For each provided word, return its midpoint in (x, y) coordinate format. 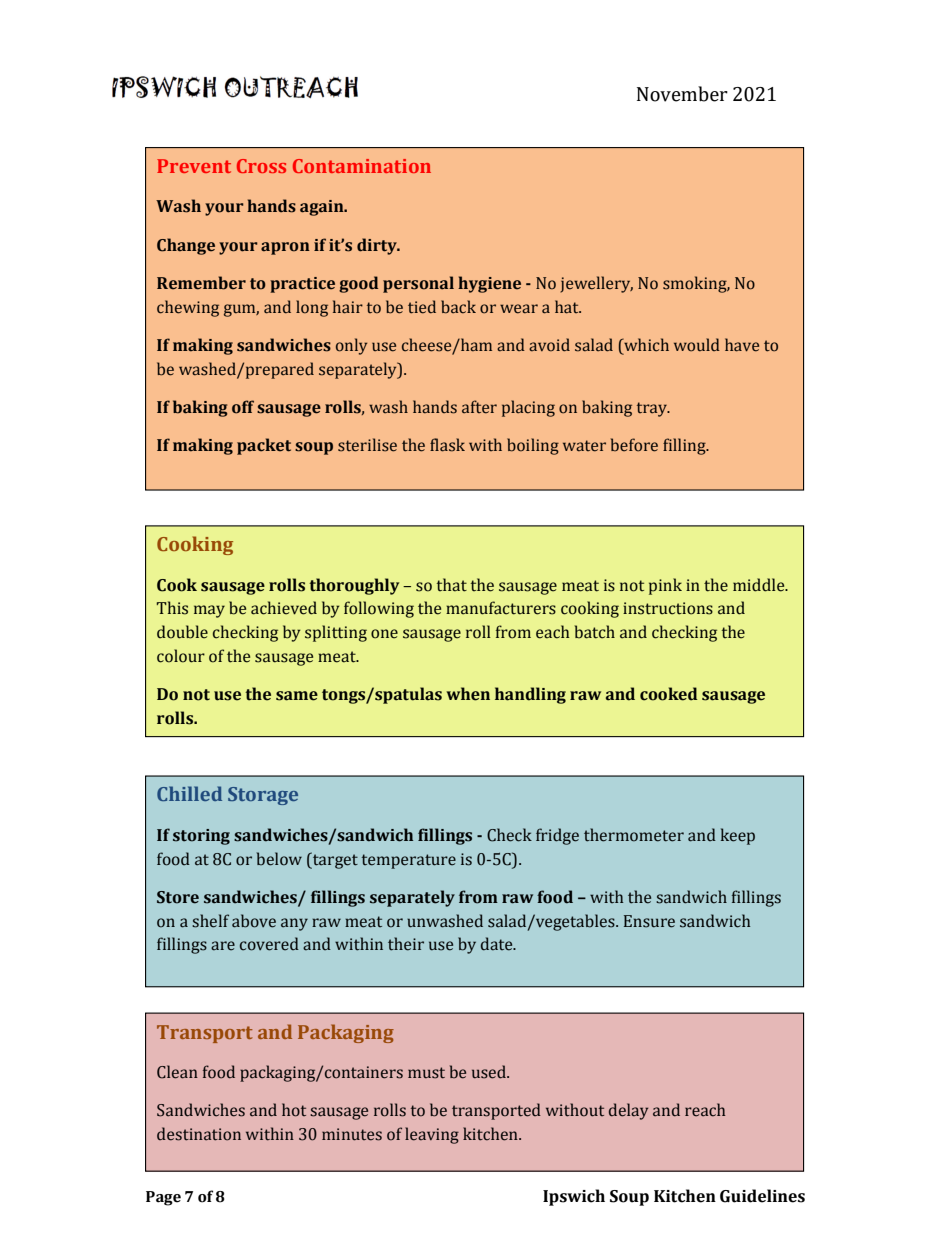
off (243, 407)
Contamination (362, 166)
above (254, 921)
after (479, 407)
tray (653, 409)
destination (199, 1134)
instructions (668, 608)
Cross (261, 166)
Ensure (649, 921)
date (498, 944)
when (468, 694)
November (682, 94)
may (209, 611)
